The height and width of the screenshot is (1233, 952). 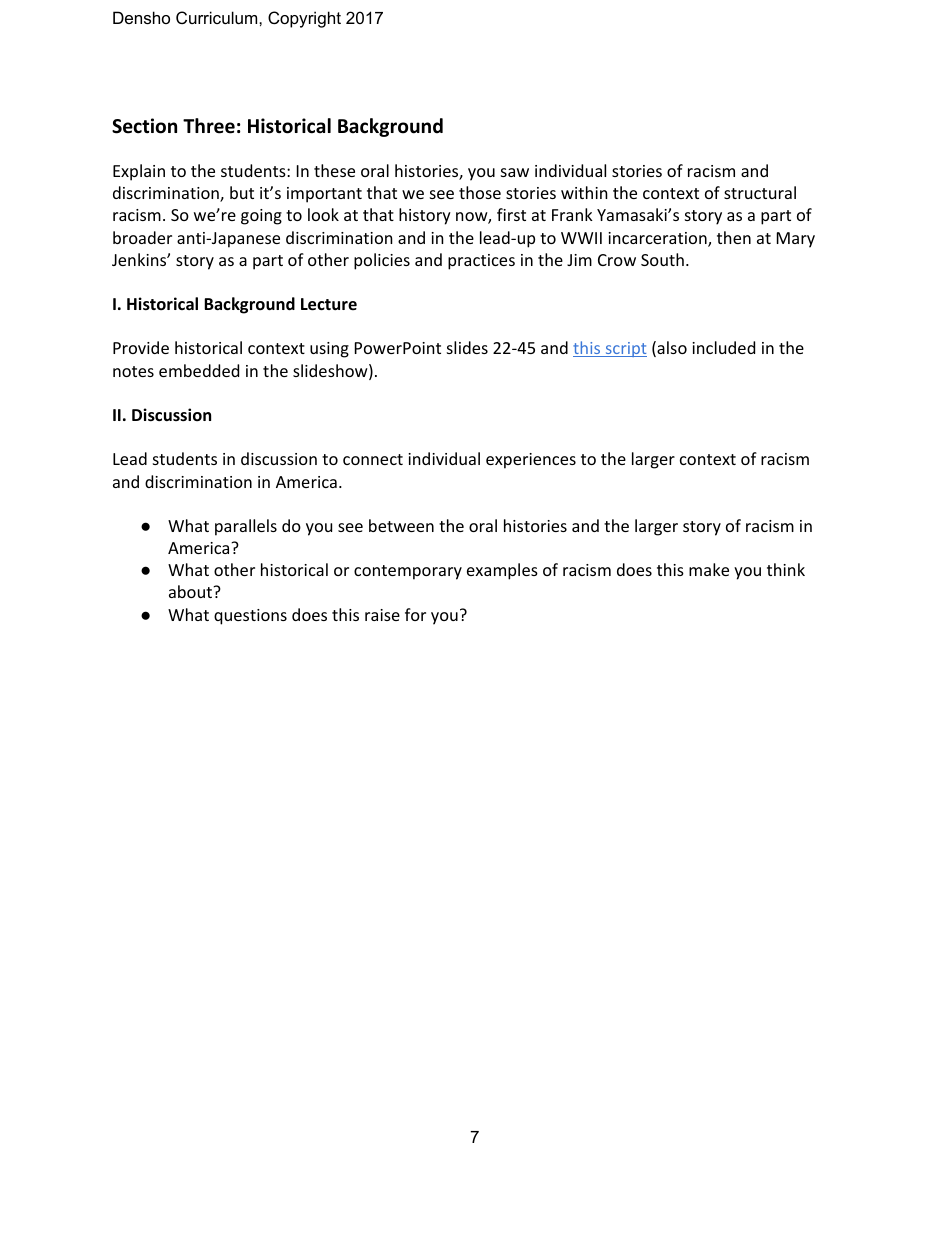 I want to click on embedded, so click(x=199, y=370).
